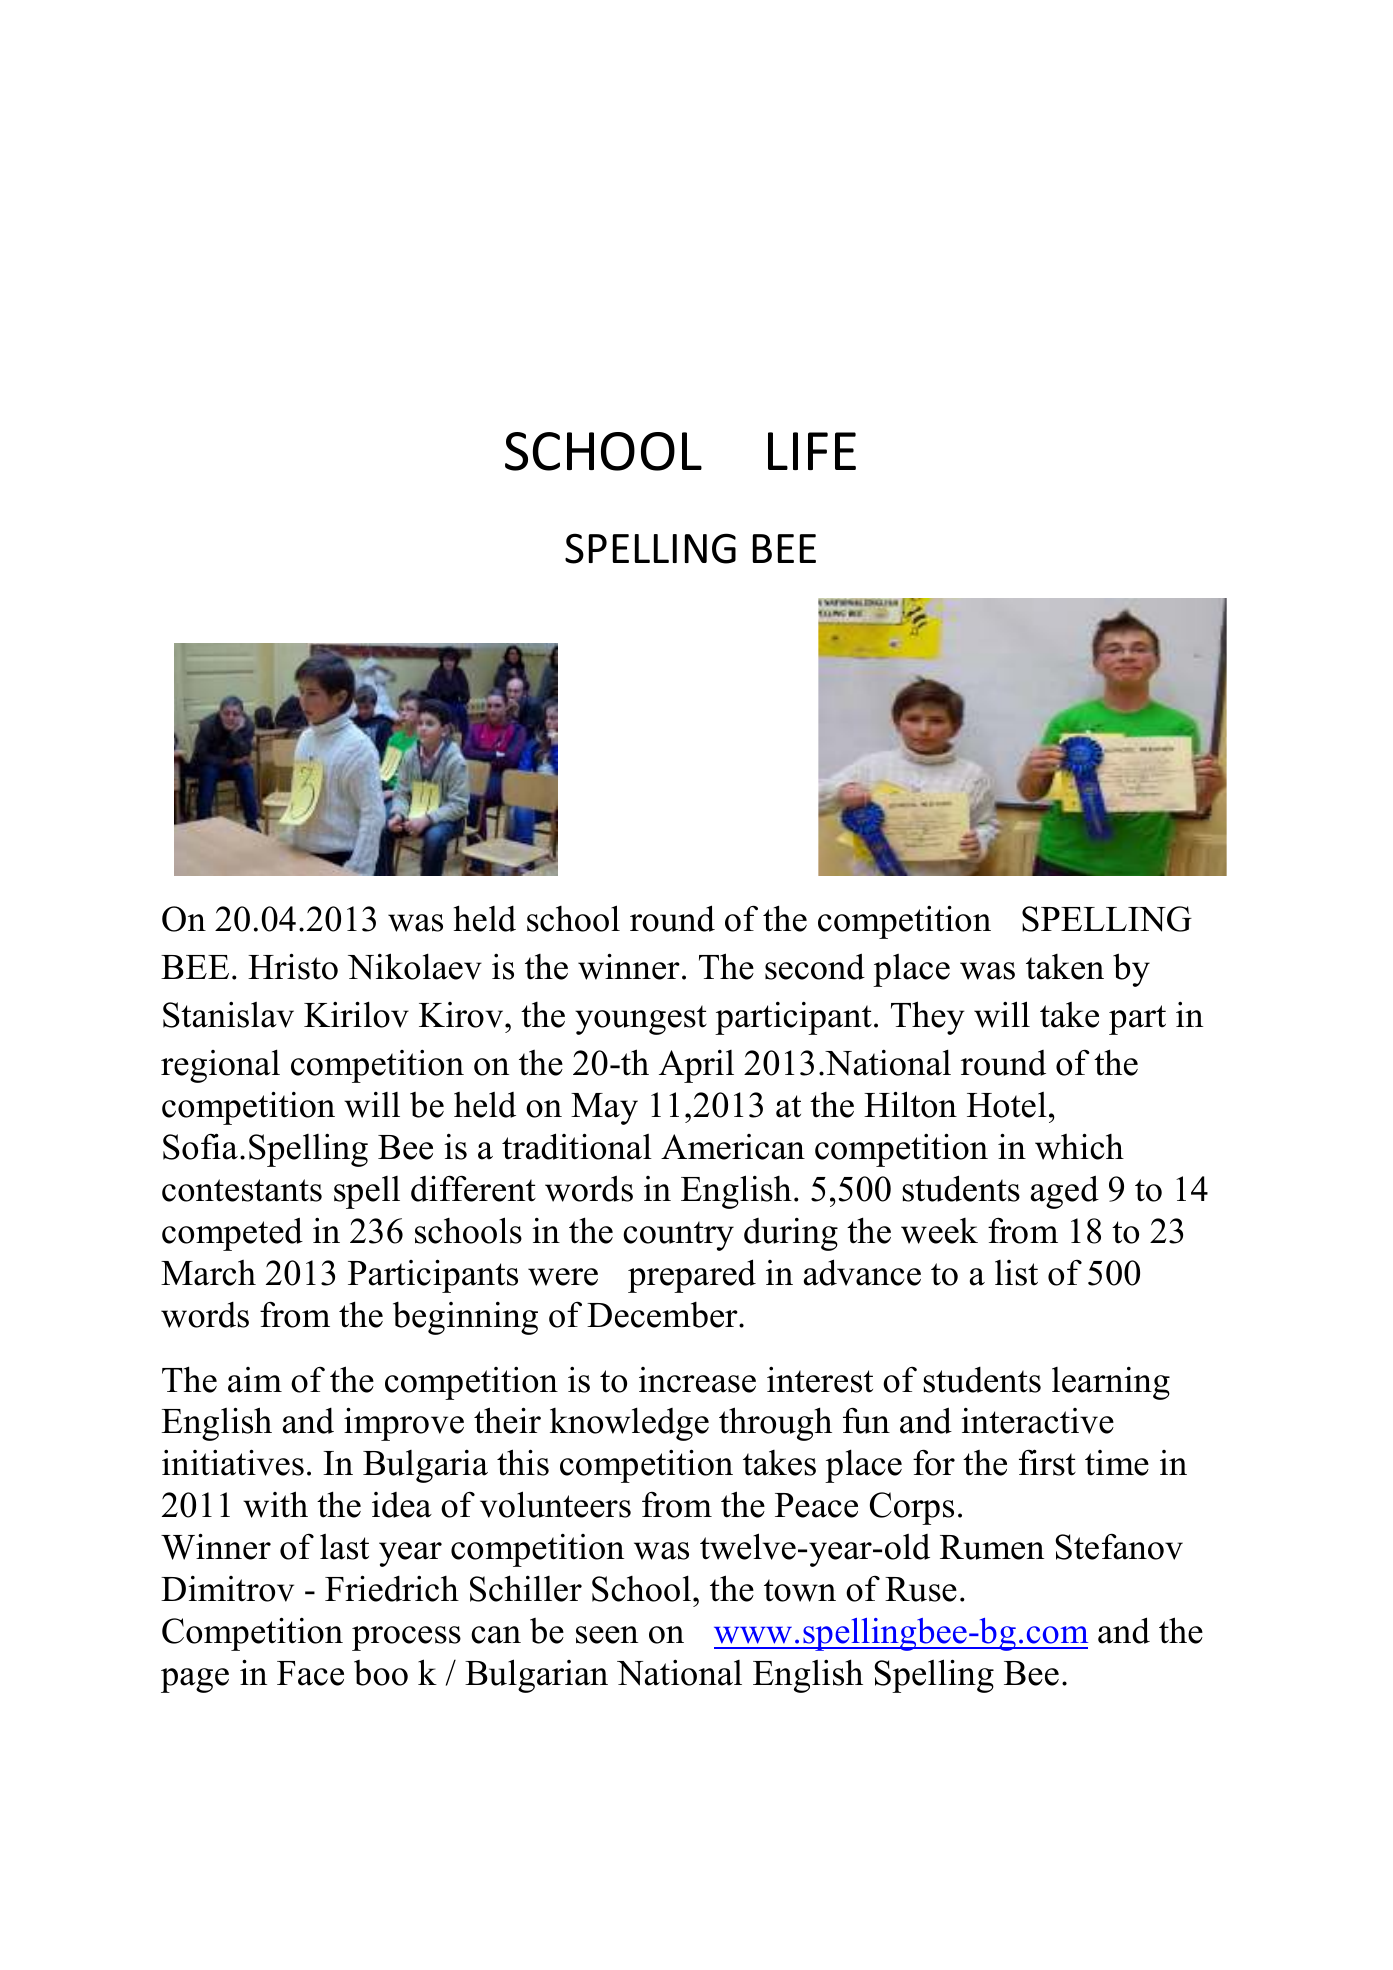  Describe the element at coordinates (921, 1589) in the screenshot. I see `Ruse` at that location.
